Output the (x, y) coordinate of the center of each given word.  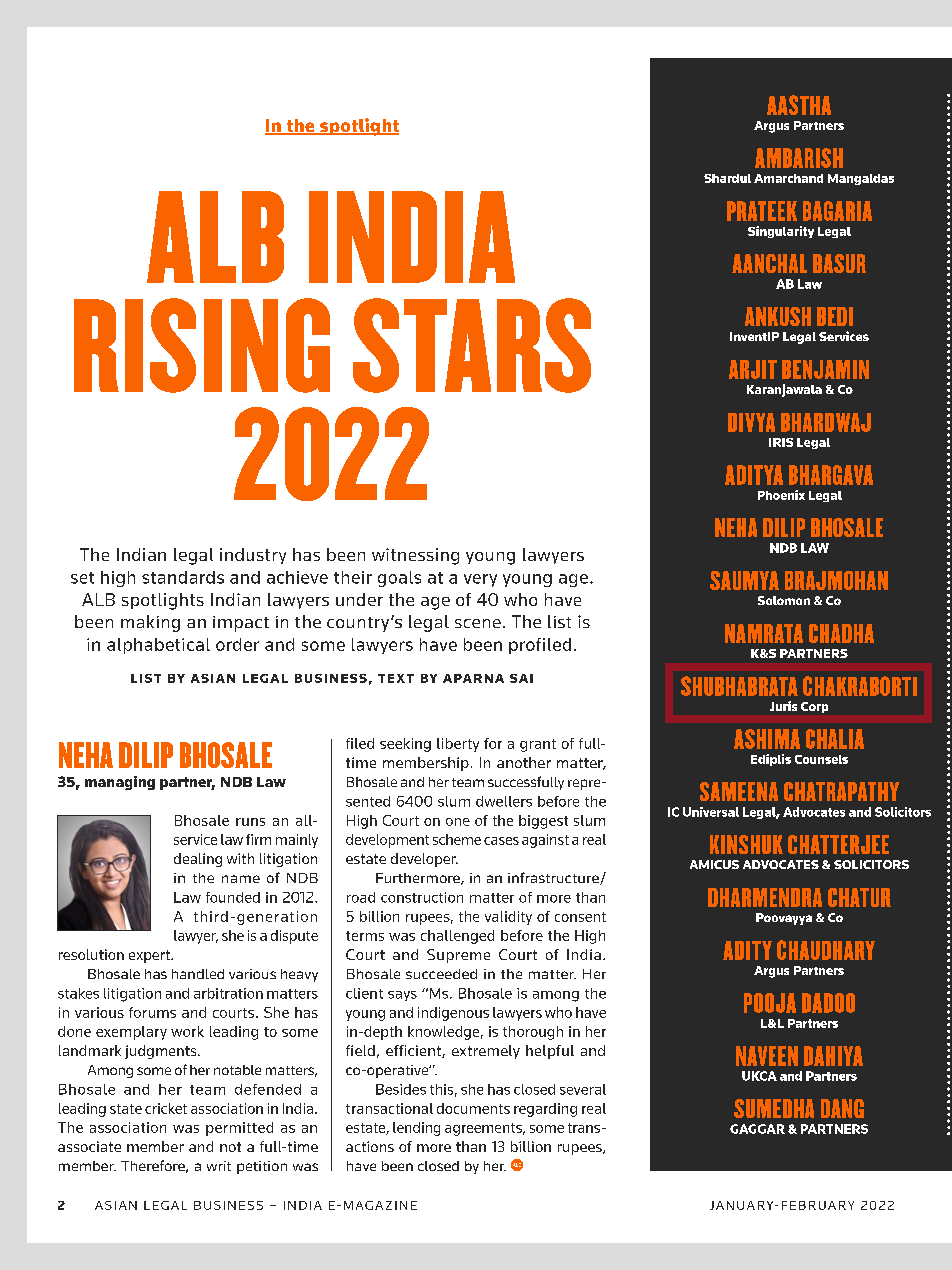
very (480, 580)
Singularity (781, 232)
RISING (202, 345)
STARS (472, 345)
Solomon (784, 600)
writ (219, 1166)
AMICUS (714, 864)
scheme (457, 839)
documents (473, 1108)
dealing (198, 860)
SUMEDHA (774, 1108)
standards (183, 577)
